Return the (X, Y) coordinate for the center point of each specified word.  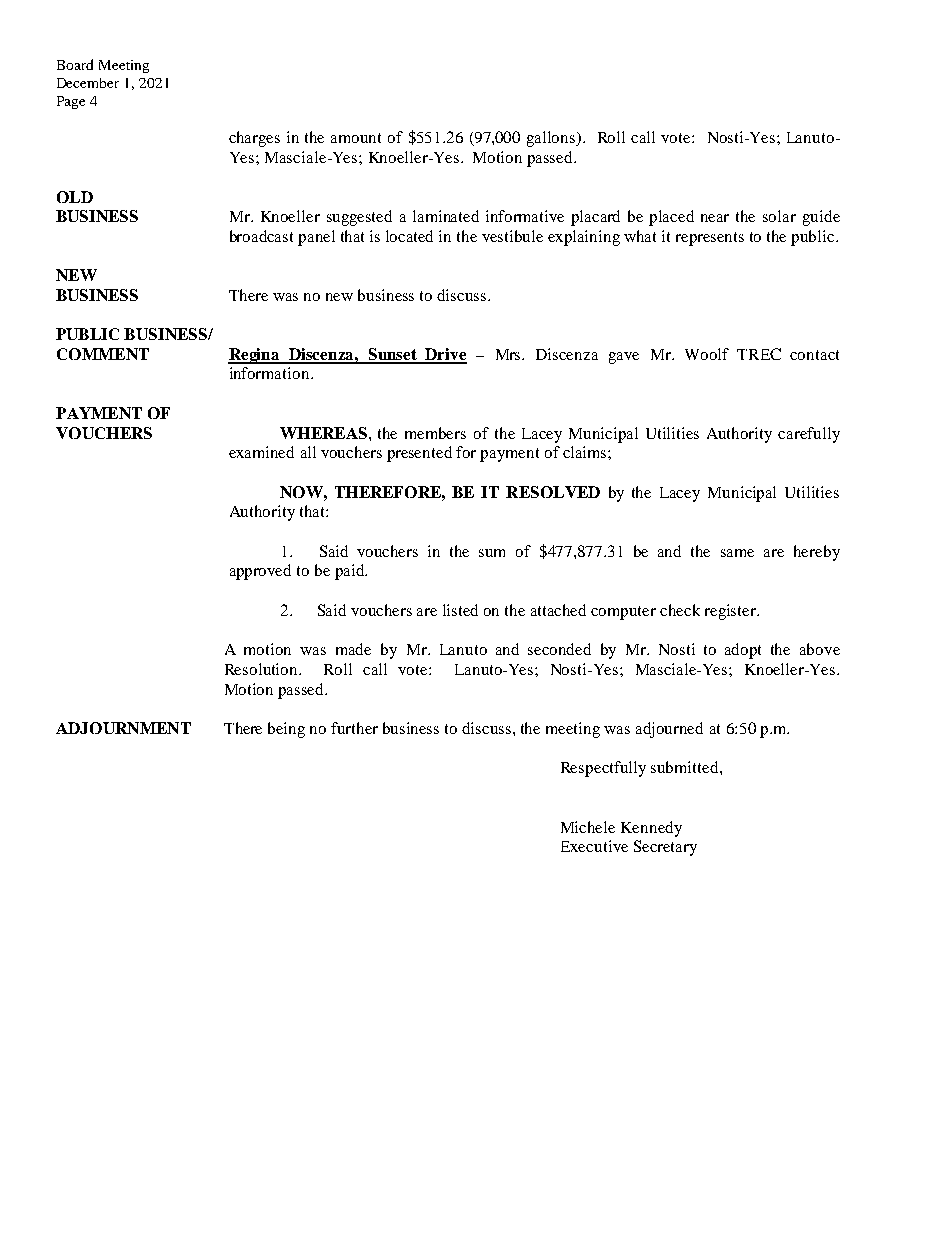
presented (419, 454)
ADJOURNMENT (123, 728)
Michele (588, 827)
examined (261, 452)
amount (356, 138)
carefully (809, 435)
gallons (552, 139)
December (88, 83)
